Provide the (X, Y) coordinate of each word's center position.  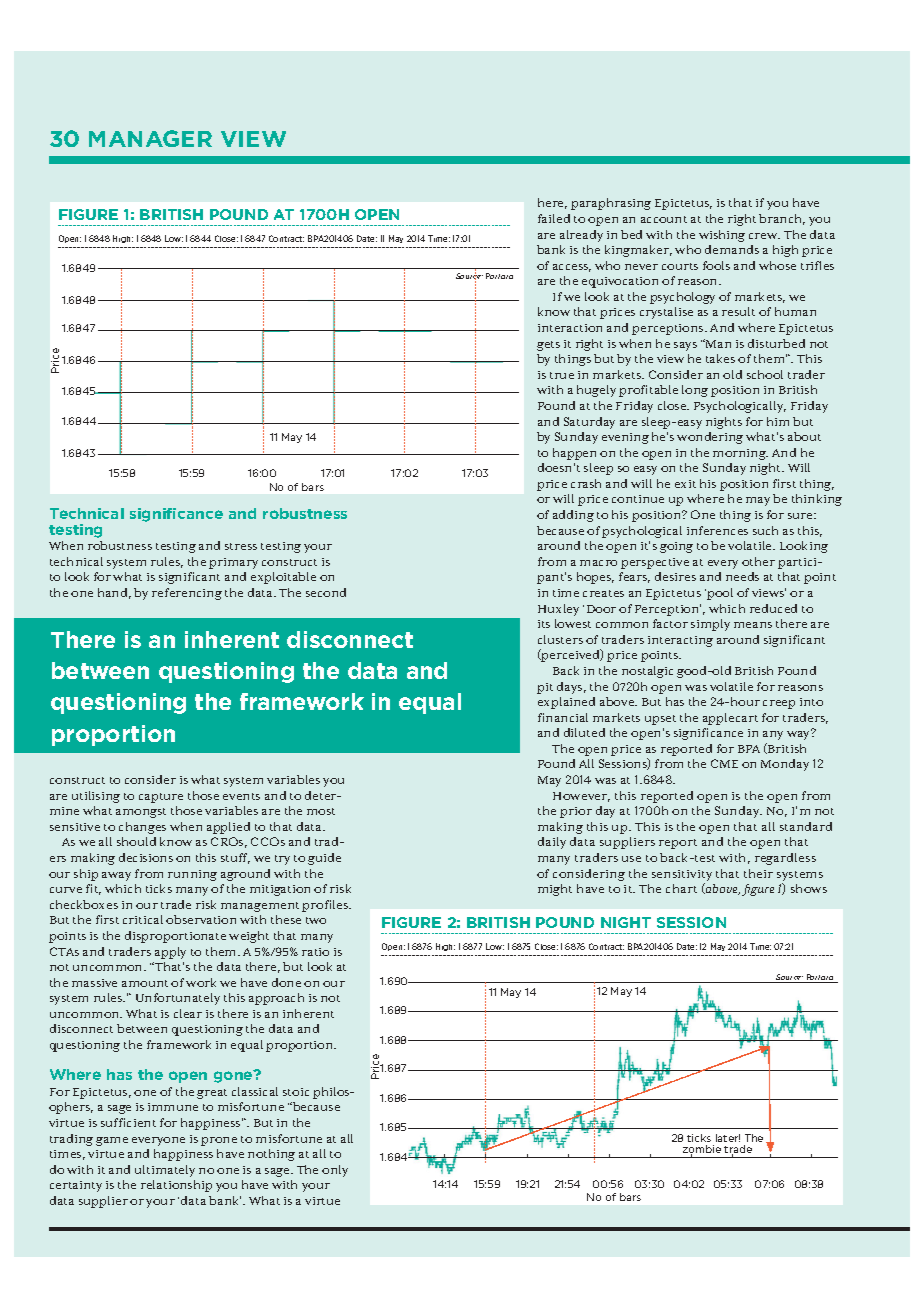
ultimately (165, 1171)
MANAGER (150, 138)
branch (782, 219)
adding (573, 516)
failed (554, 218)
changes (142, 828)
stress (241, 546)
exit (685, 484)
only (335, 1171)
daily (552, 843)
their (758, 873)
